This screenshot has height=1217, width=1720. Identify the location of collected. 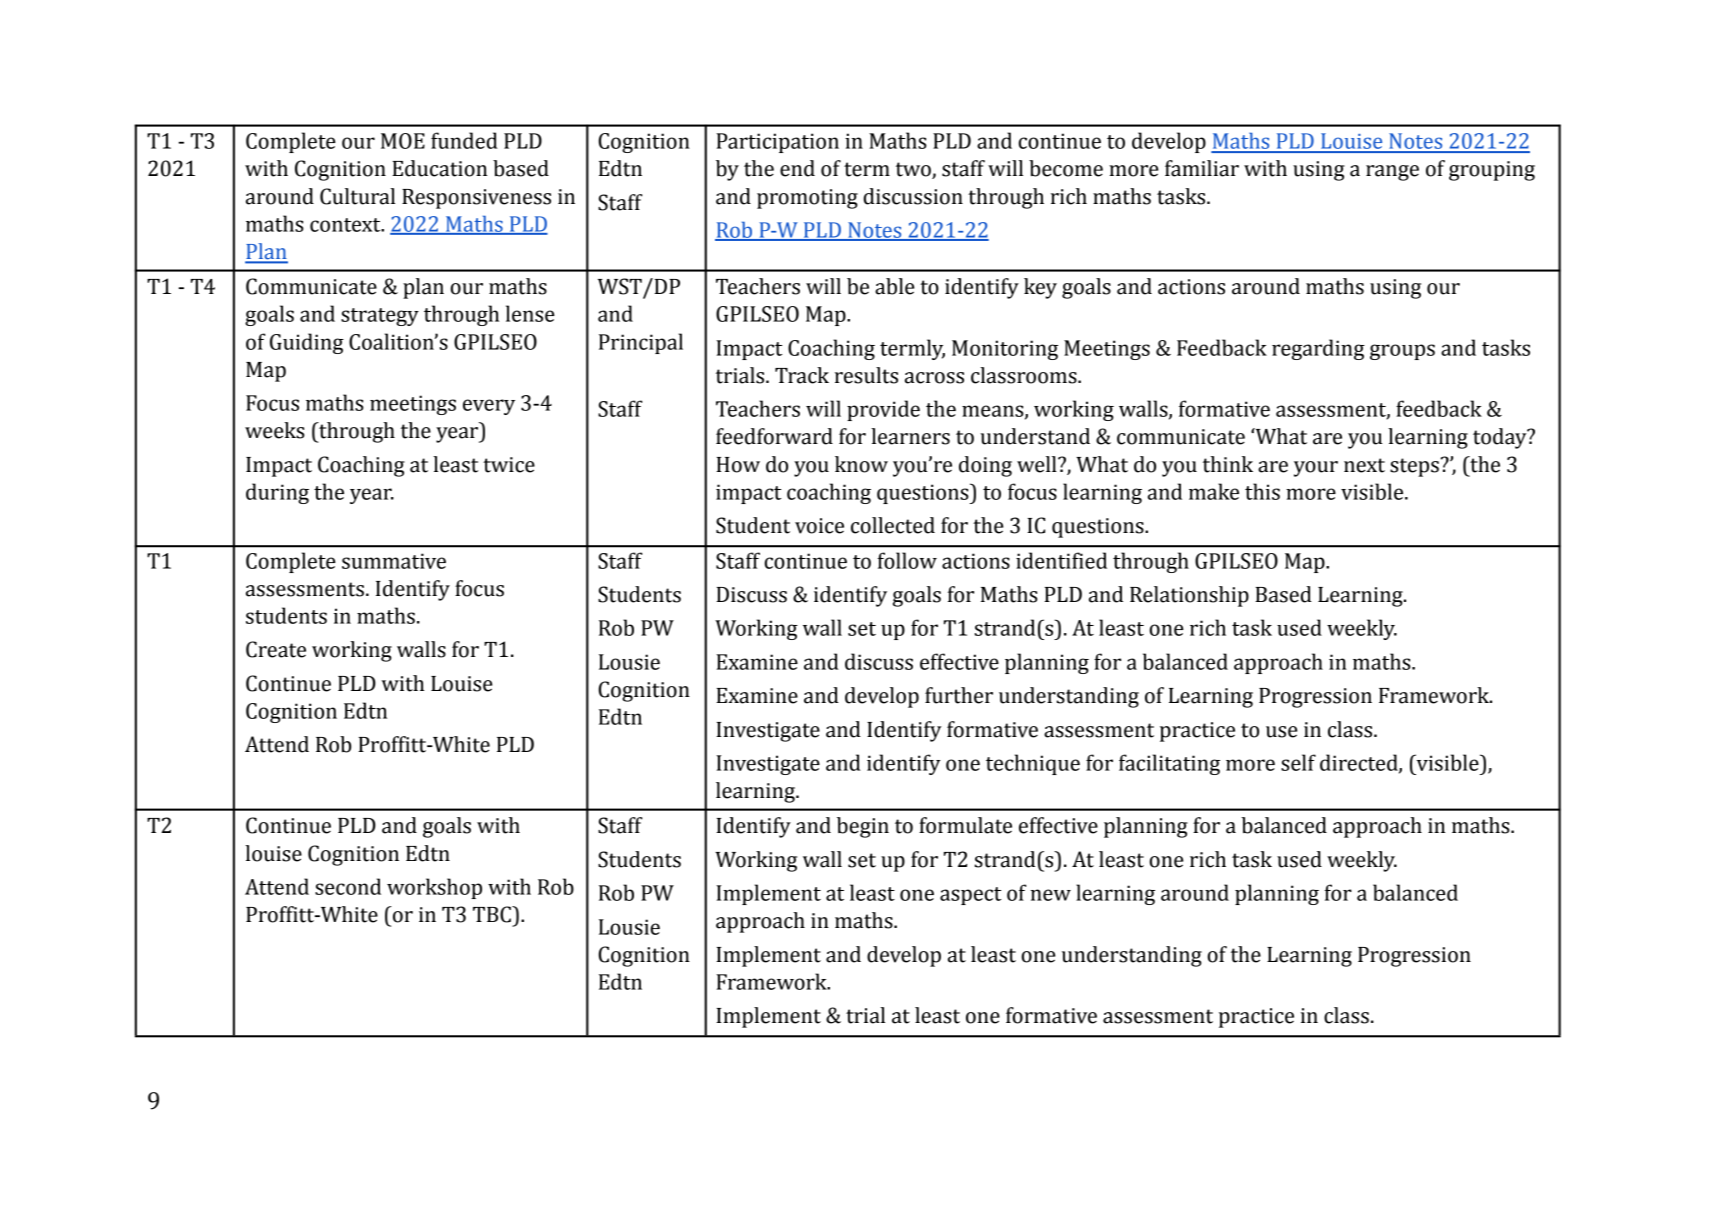
(893, 525).
